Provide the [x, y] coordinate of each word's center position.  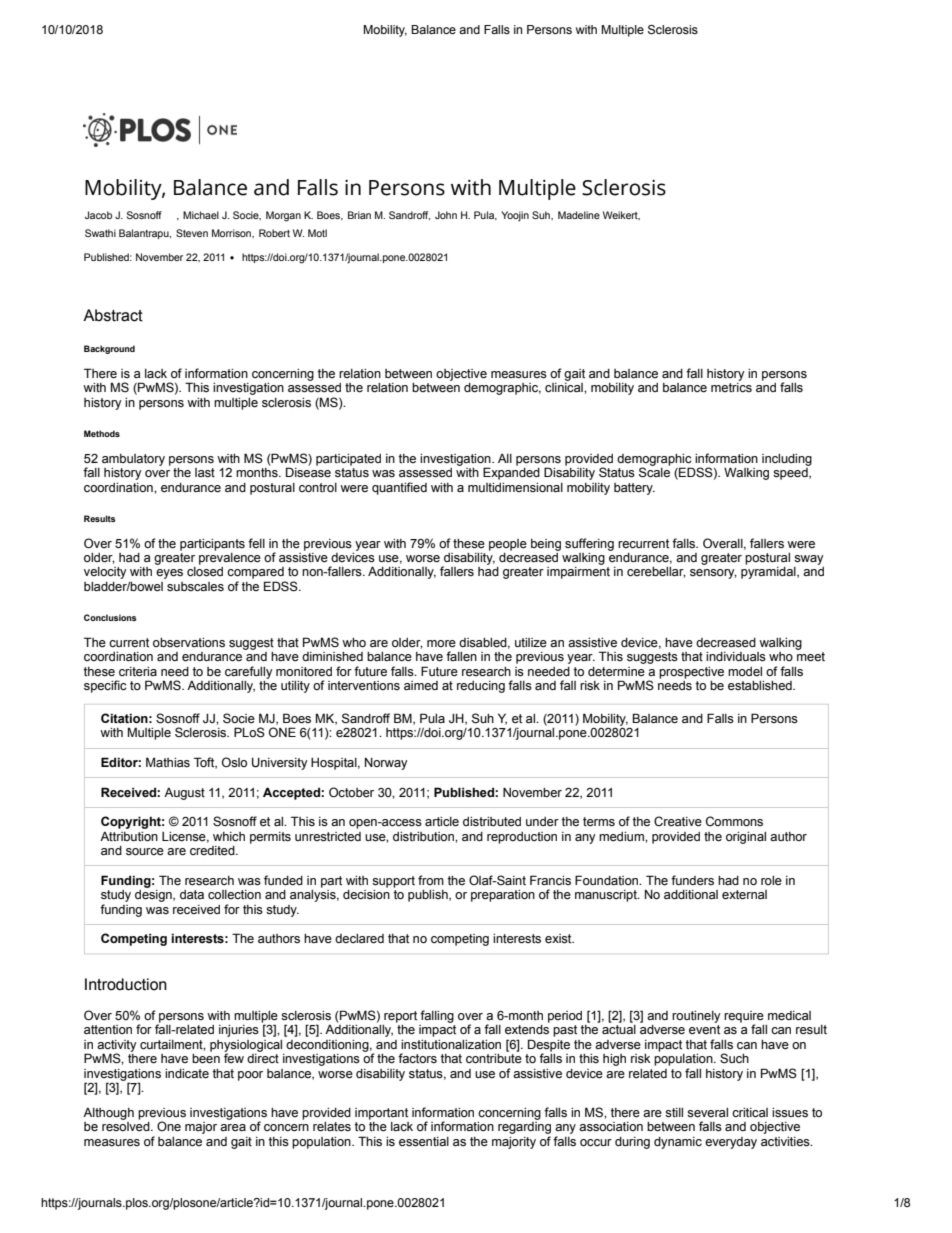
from [431, 880]
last [205, 472]
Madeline [579, 215]
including [787, 460]
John [446, 215]
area [233, 1128]
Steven [192, 233]
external [744, 895]
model [745, 672]
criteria [138, 672]
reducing [481, 687]
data [192, 894]
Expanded [511, 472]
